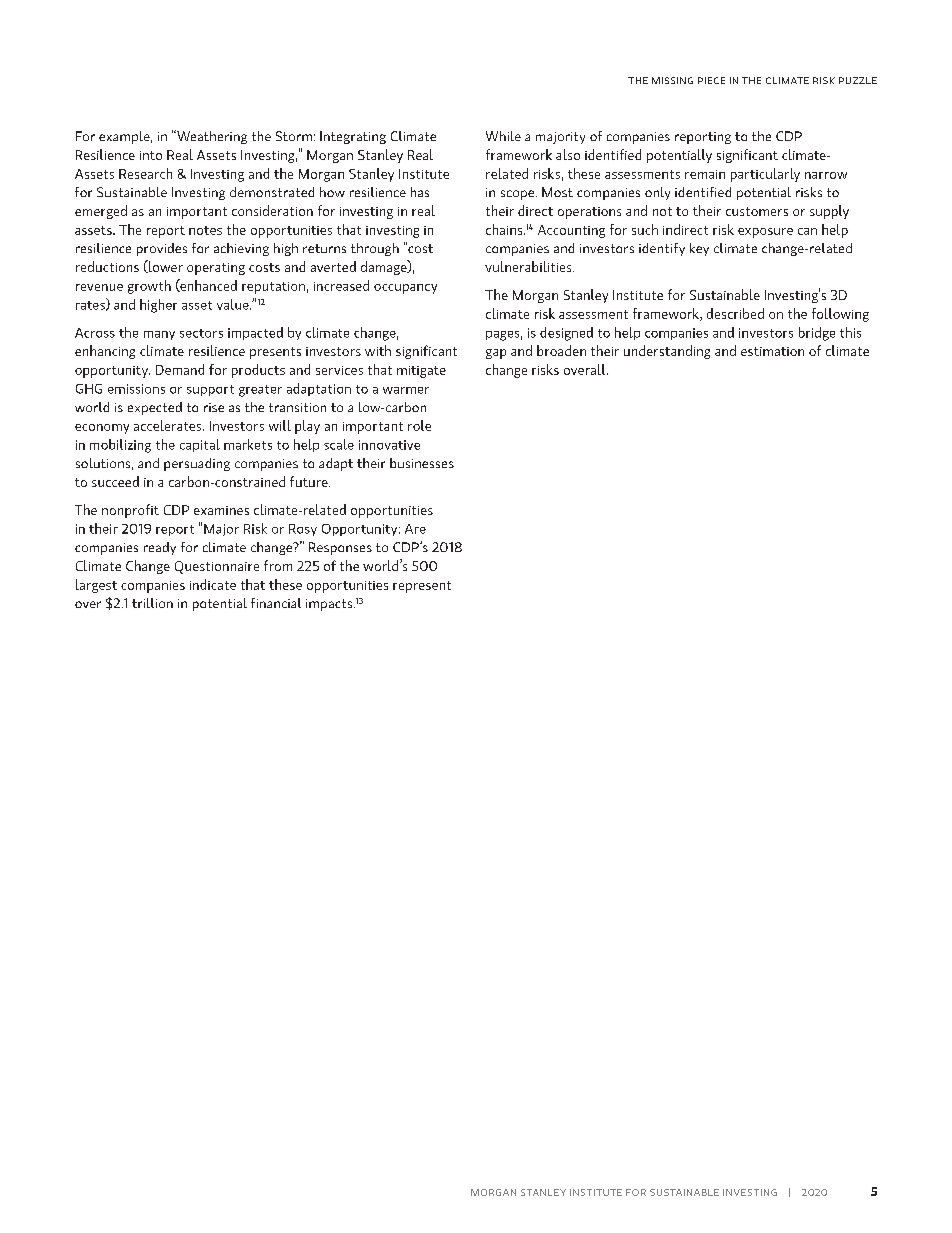  What do you see at coordinates (205, 230) in the screenshot?
I see `notes` at bounding box center [205, 230].
